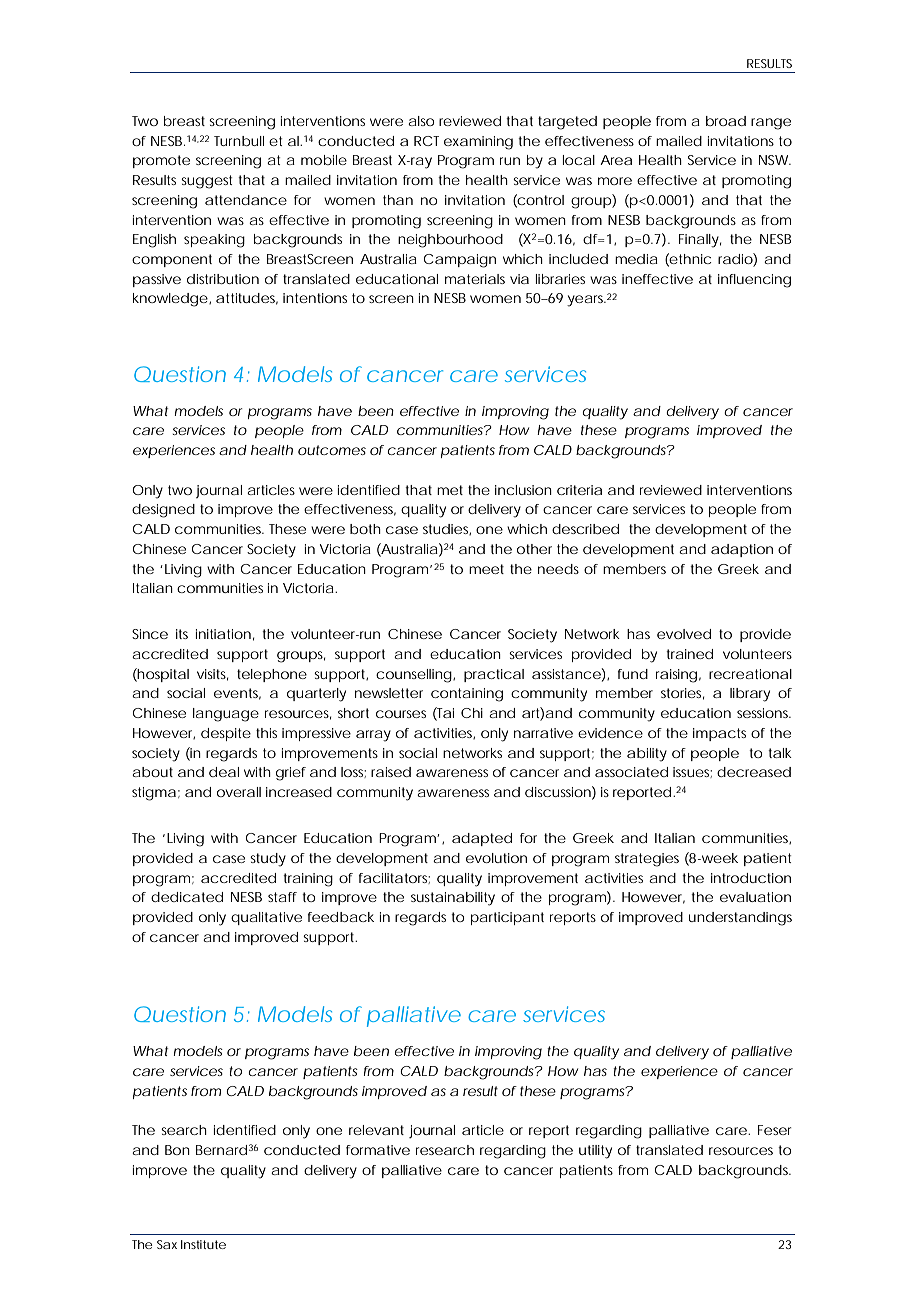  Describe the element at coordinates (376, 1130) in the image. I see `relevant` at that location.
